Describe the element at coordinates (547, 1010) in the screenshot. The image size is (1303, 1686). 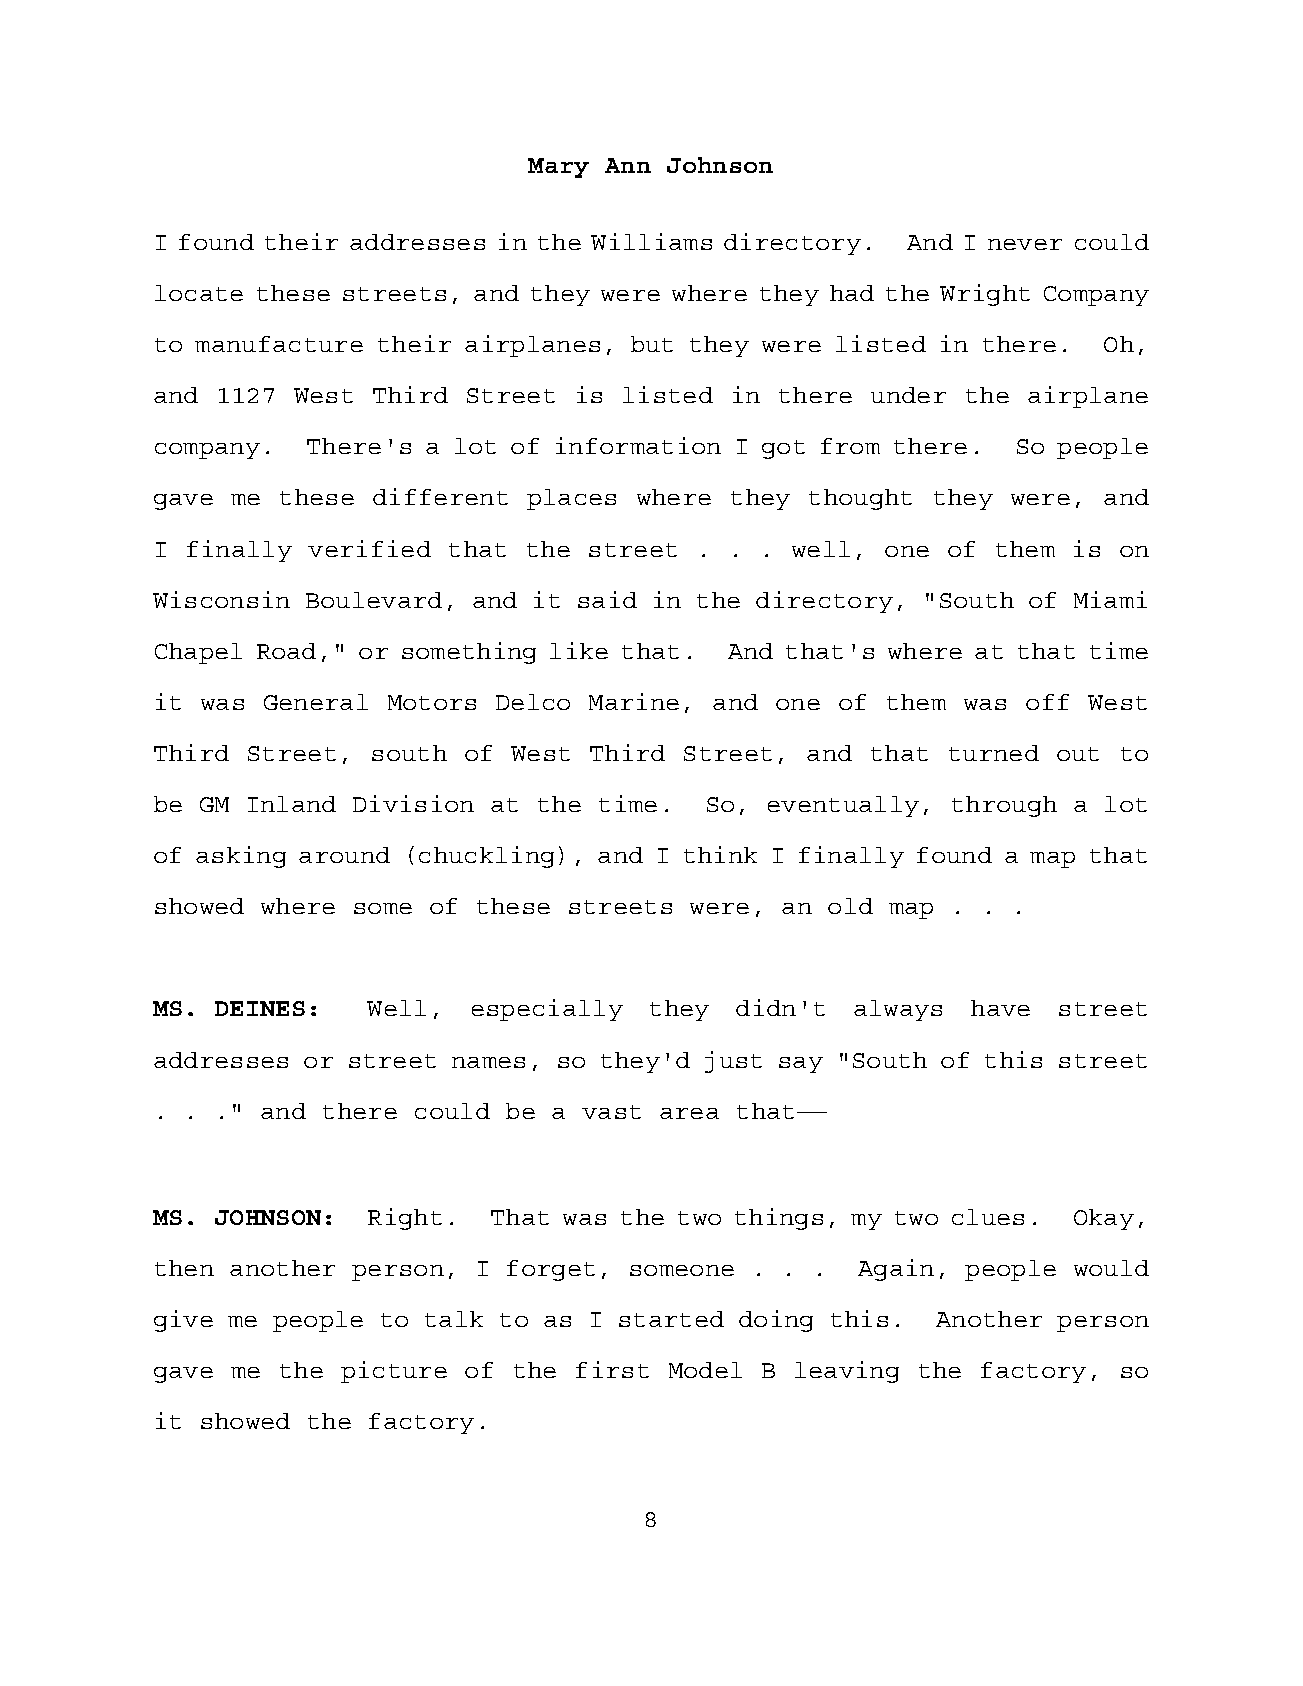
I see `especially` at that location.
